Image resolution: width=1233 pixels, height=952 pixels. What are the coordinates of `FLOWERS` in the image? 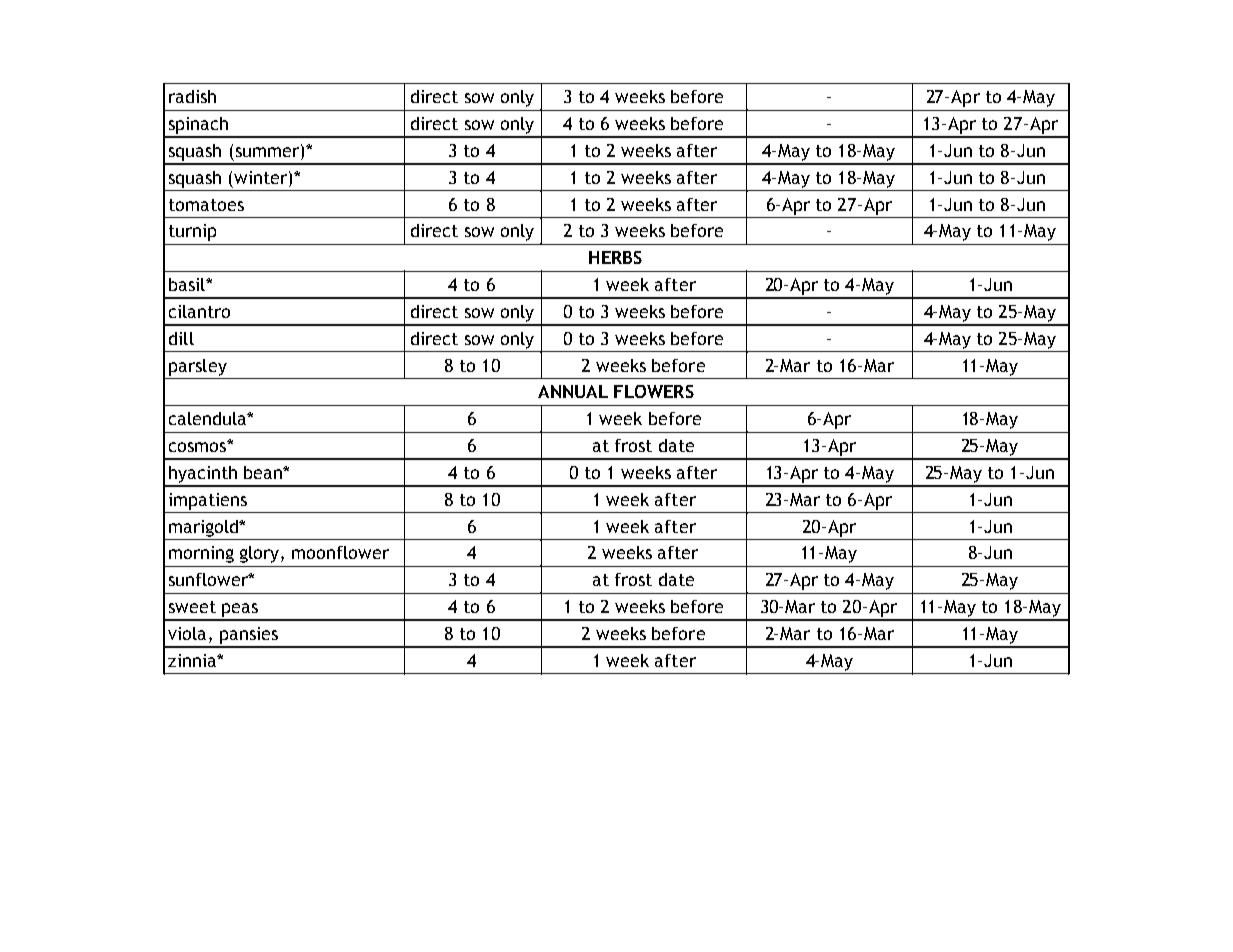 It's located at (654, 391).
